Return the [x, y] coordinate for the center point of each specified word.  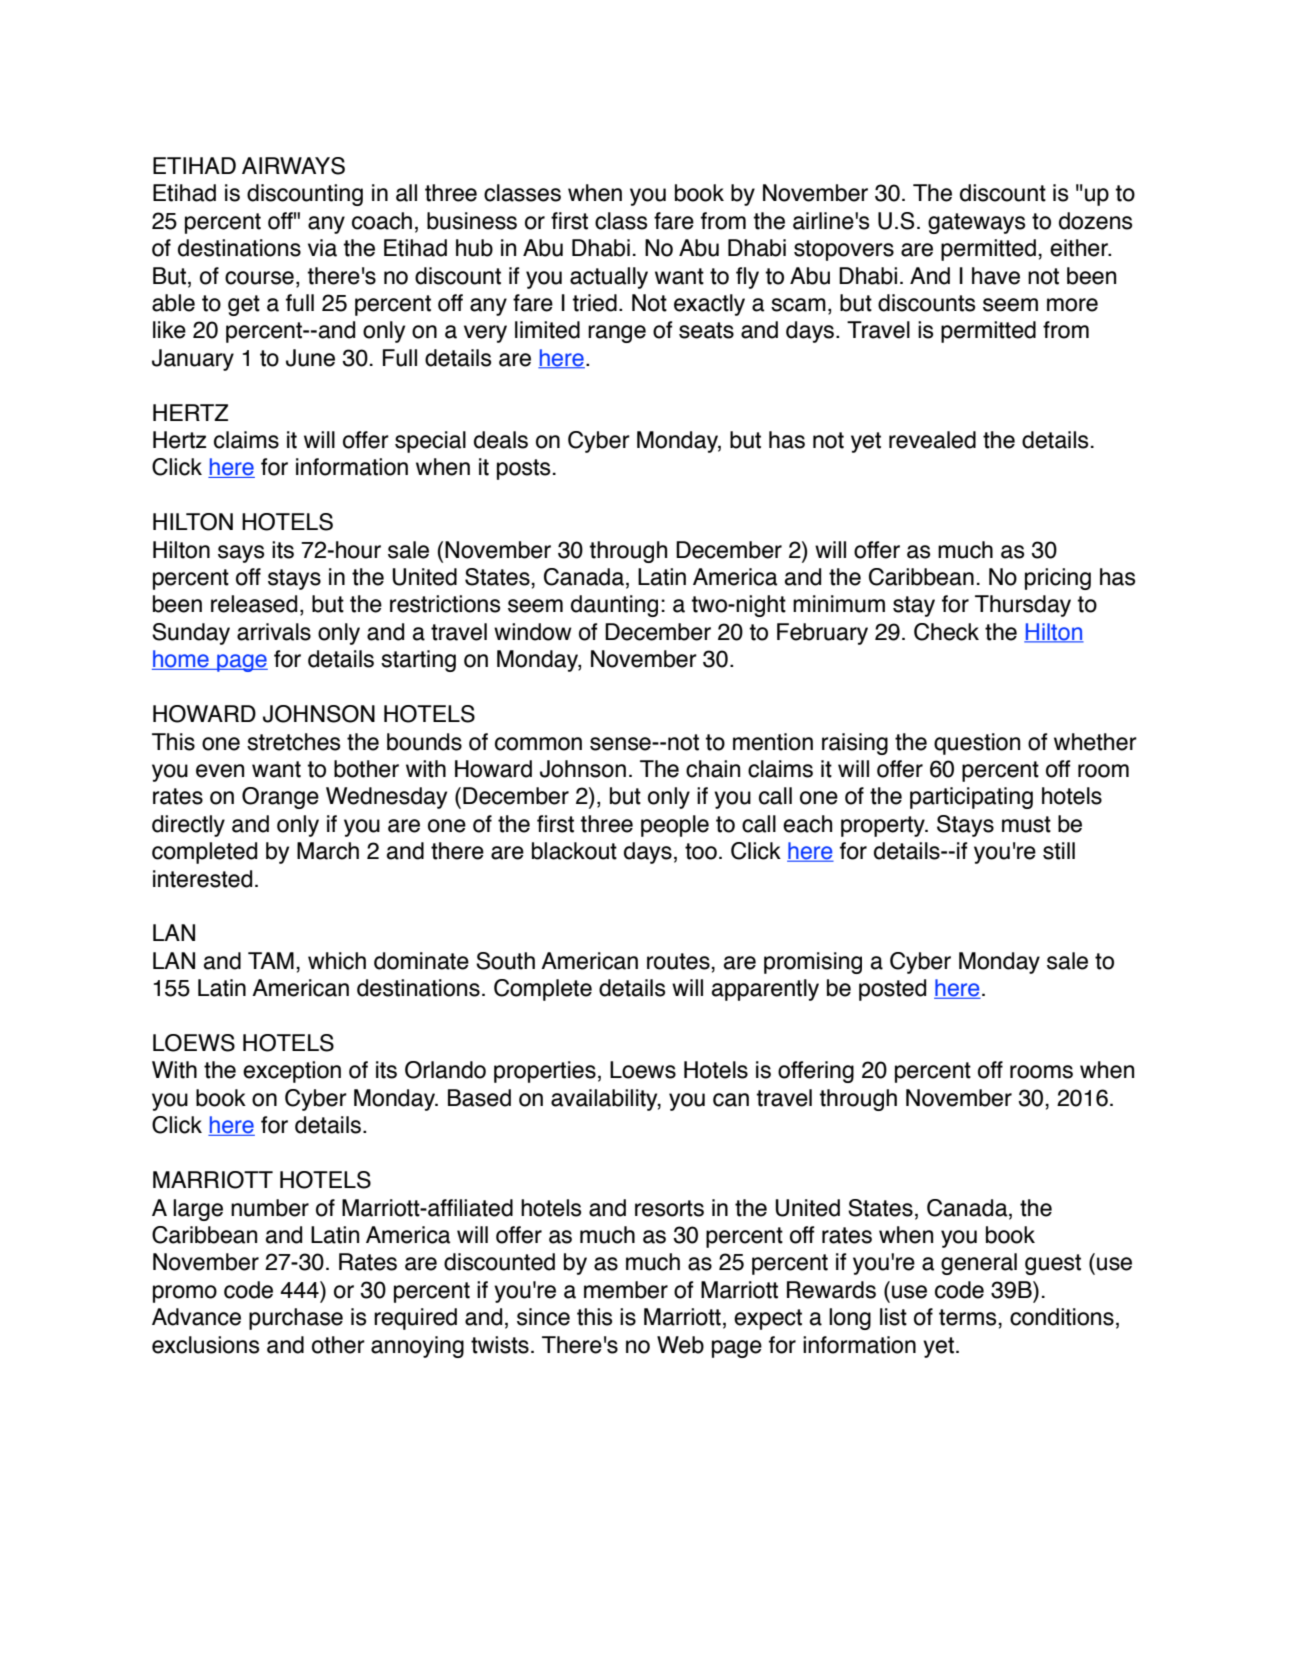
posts [523, 469]
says [241, 554]
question [977, 744]
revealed [932, 440]
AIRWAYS [293, 166]
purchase [296, 1319]
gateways [976, 223]
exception [292, 1072]
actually [609, 278]
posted [892, 990]
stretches [293, 742]
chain [713, 769]
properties [545, 1072]
